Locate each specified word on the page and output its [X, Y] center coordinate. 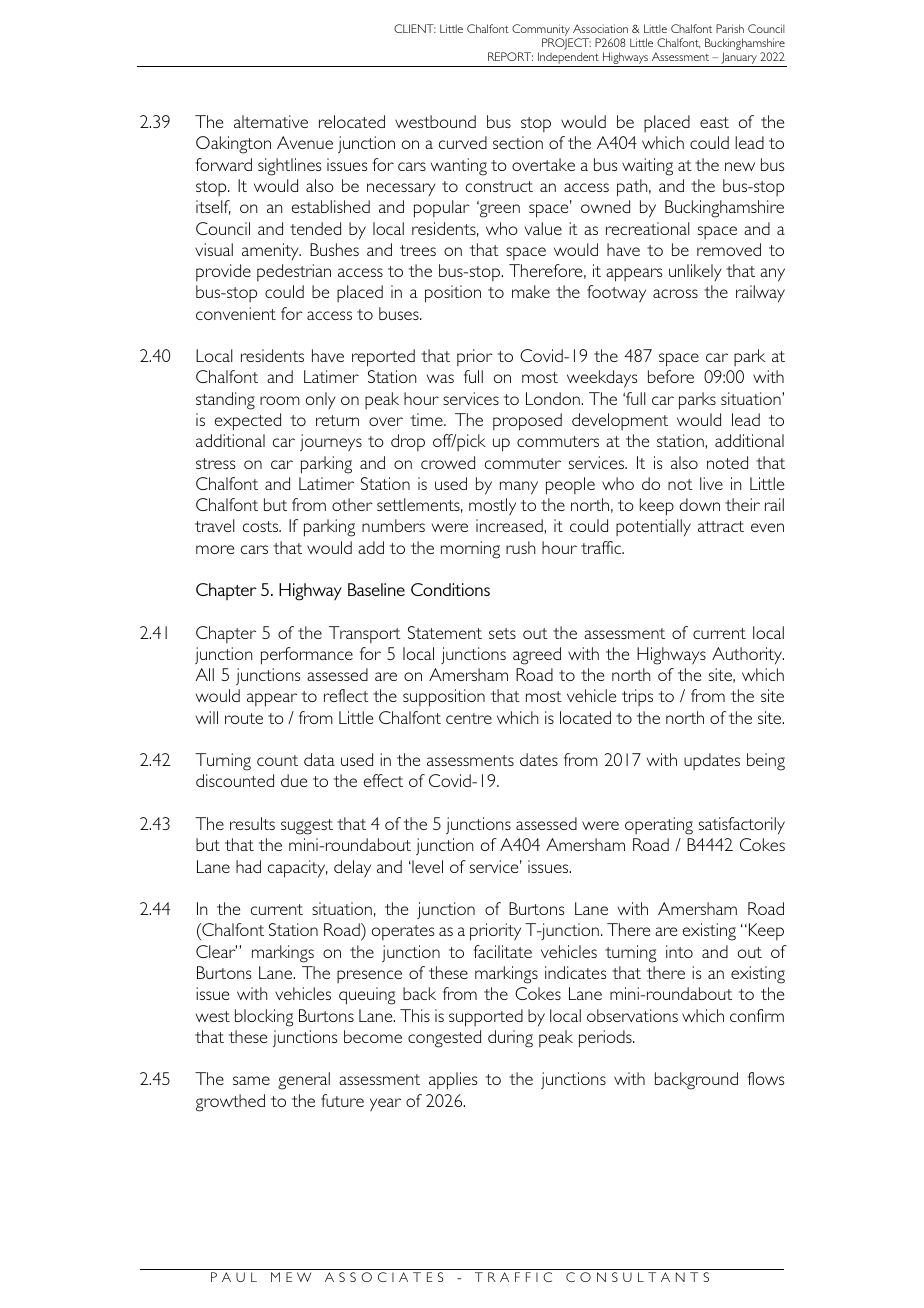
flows [765, 1078]
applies [453, 1081]
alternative [271, 121]
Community [542, 31]
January [739, 59]
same [251, 1080]
